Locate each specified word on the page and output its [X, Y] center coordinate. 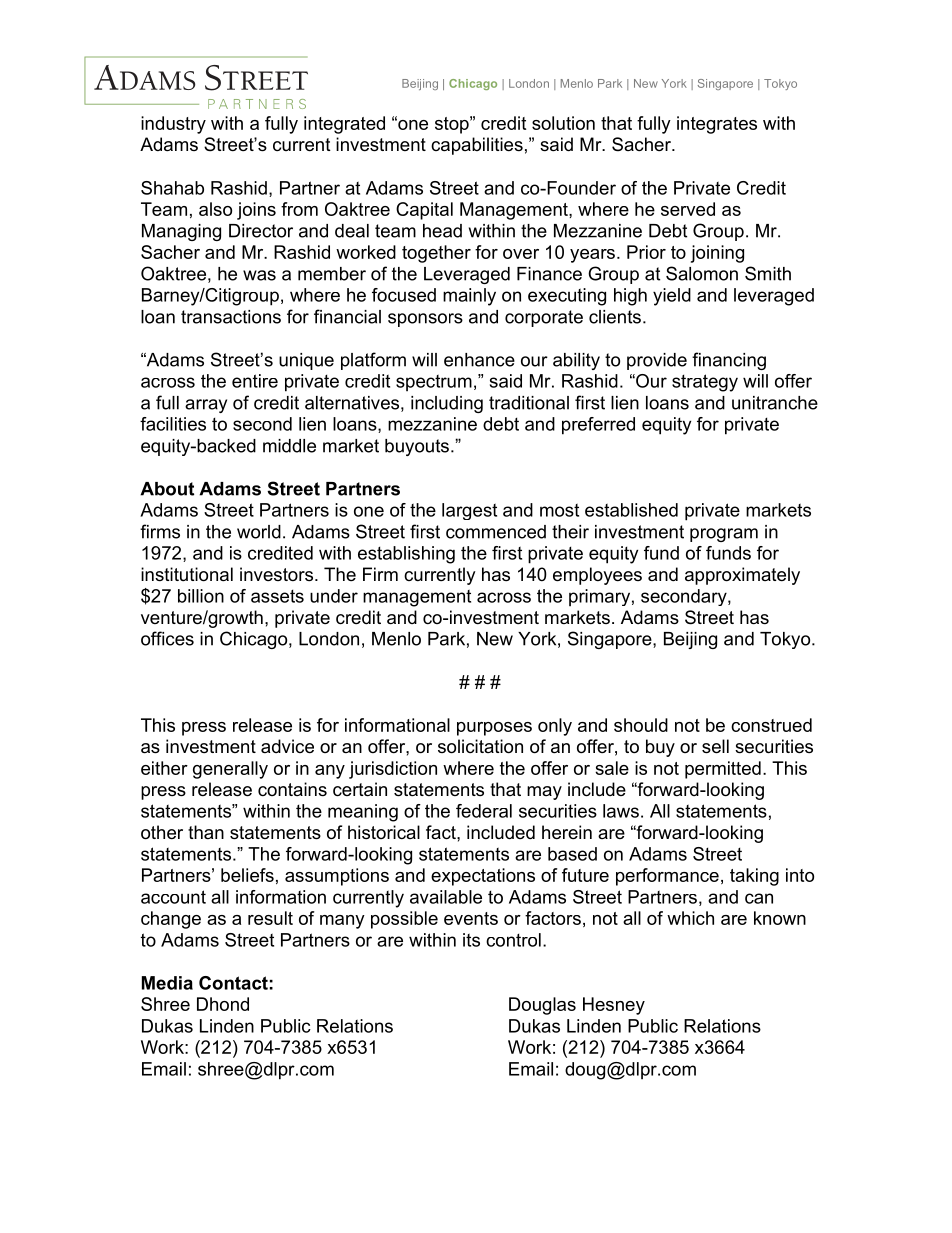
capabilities [477, 146]
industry [173, 125]
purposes [494, 729]
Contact [233, 983]
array [206, 406]
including [447, 404]
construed [771, 725]
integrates [717, 125]
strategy [705, 383]
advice [287, 746]
